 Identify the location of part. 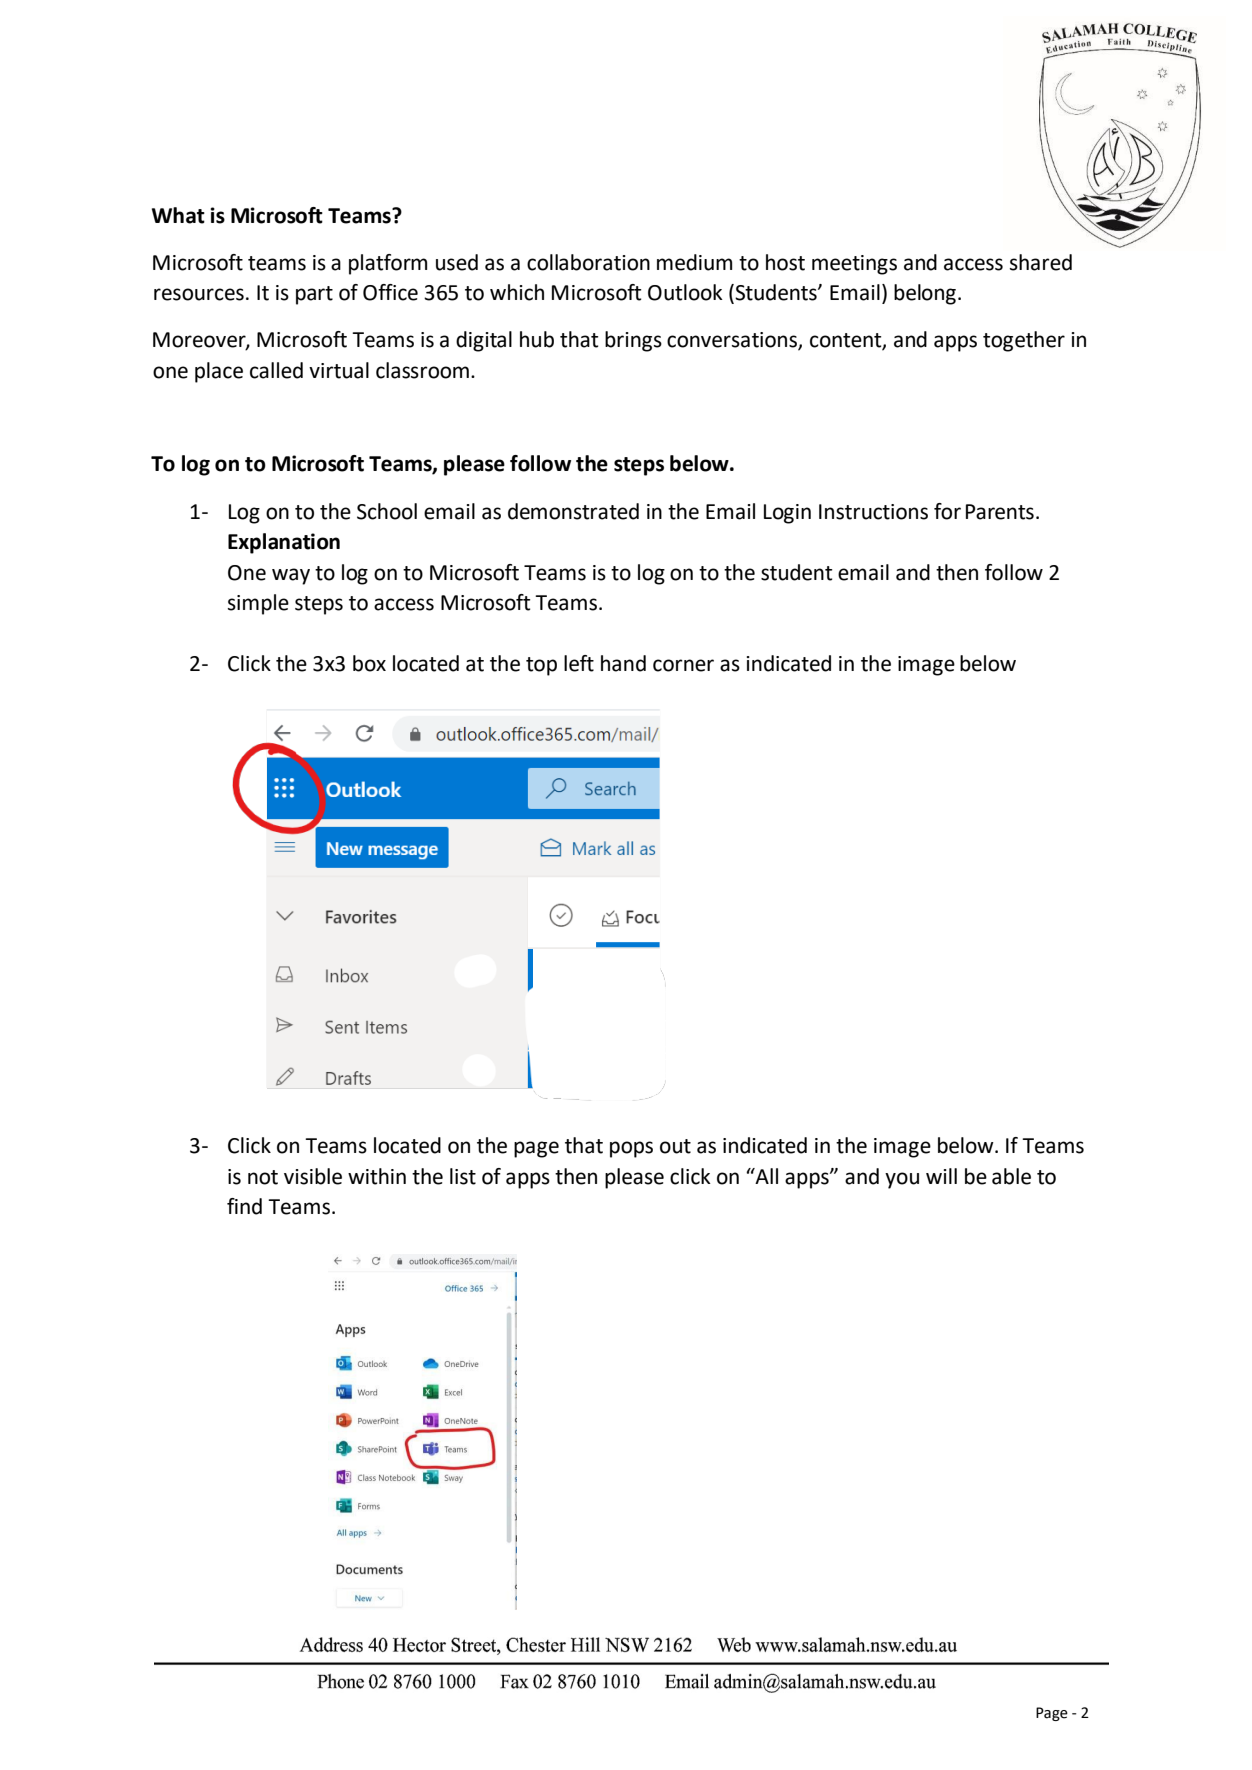
(314, 295).
